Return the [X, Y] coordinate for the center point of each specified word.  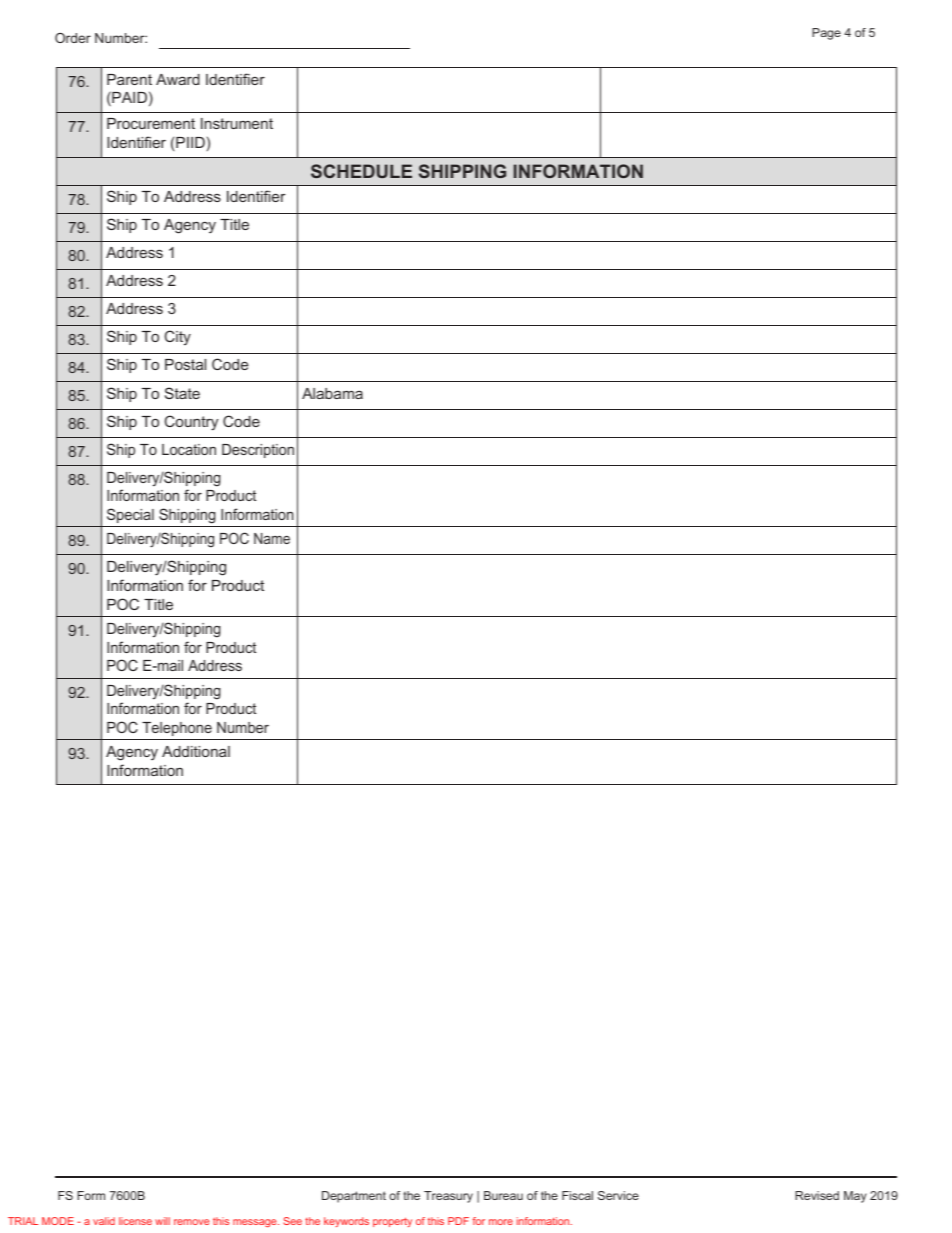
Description [258, 451]
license [135, 1221]
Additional [196, 751]
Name [272, 538]
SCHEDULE [361, 171]
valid [104, 1221]
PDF [458, 1221]
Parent [129, 79]
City [178, 337]
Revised [817, 1195]
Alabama [332, 393]
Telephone [177, 729]
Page [826, 34]
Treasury [448, 1197]
